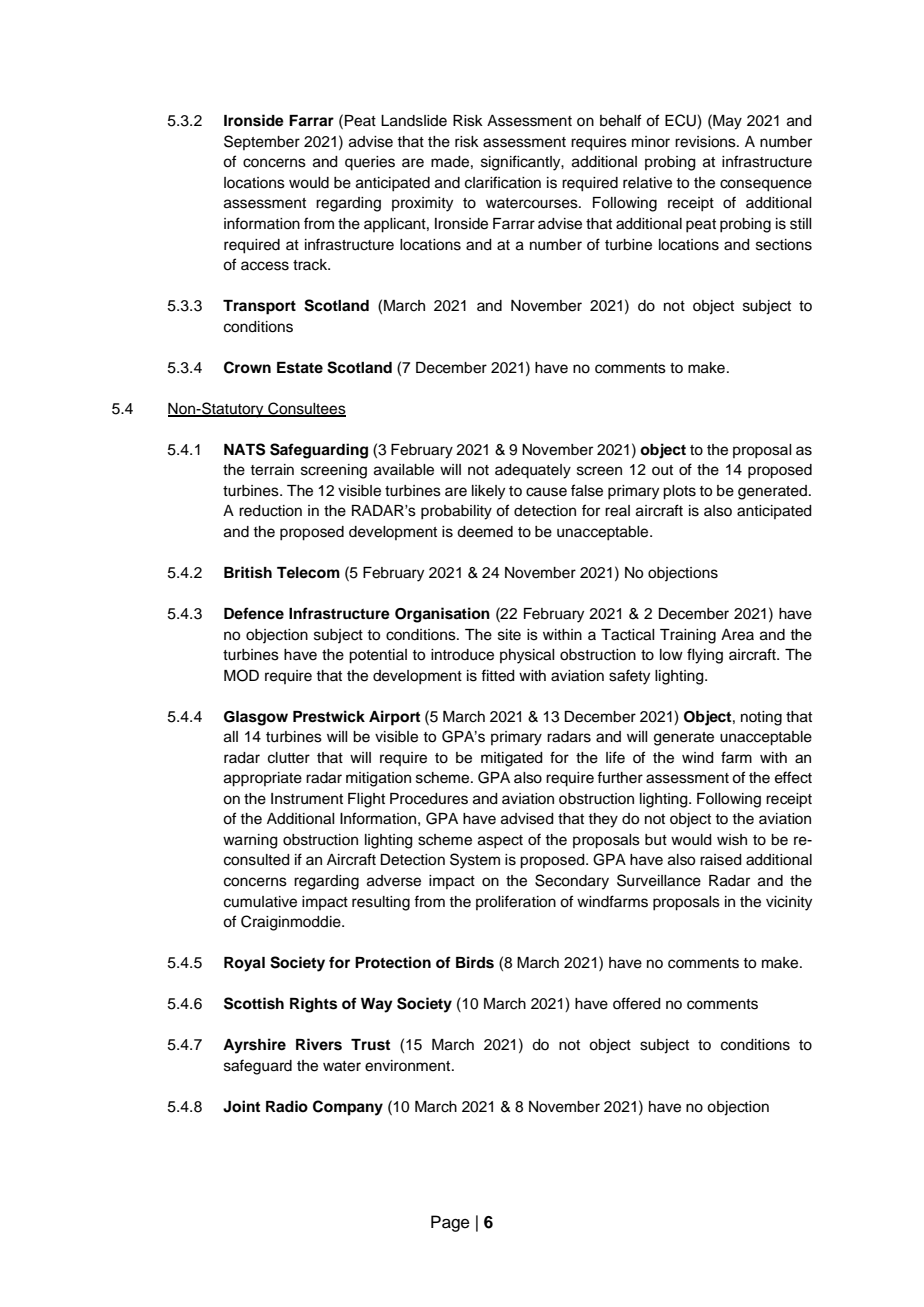 The image size is (924, 1307). Describe the element at coordinates (637, 1003) in the screenshot. I see `offered` at that location.
